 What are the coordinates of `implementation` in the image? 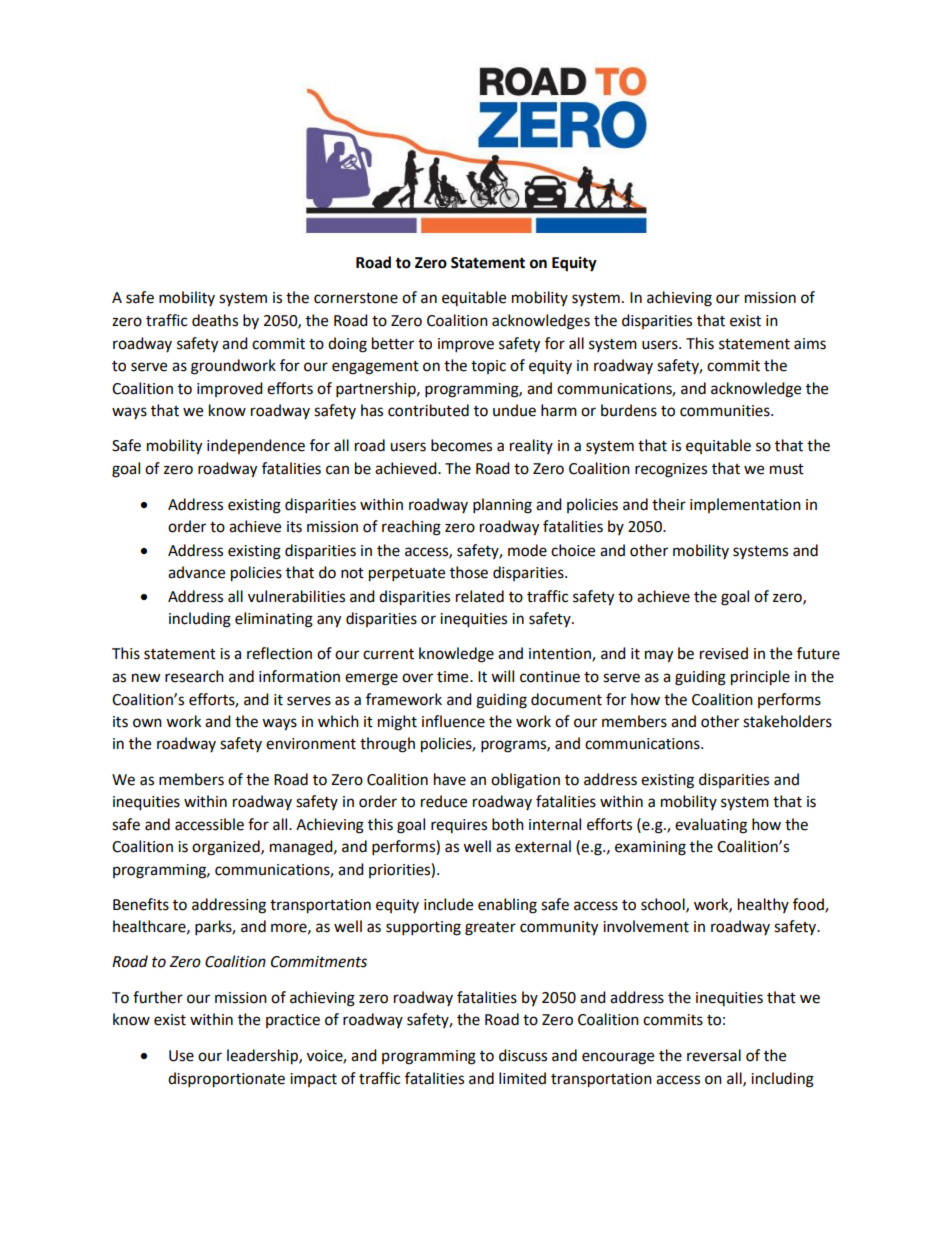 It's located at (745, 505).
